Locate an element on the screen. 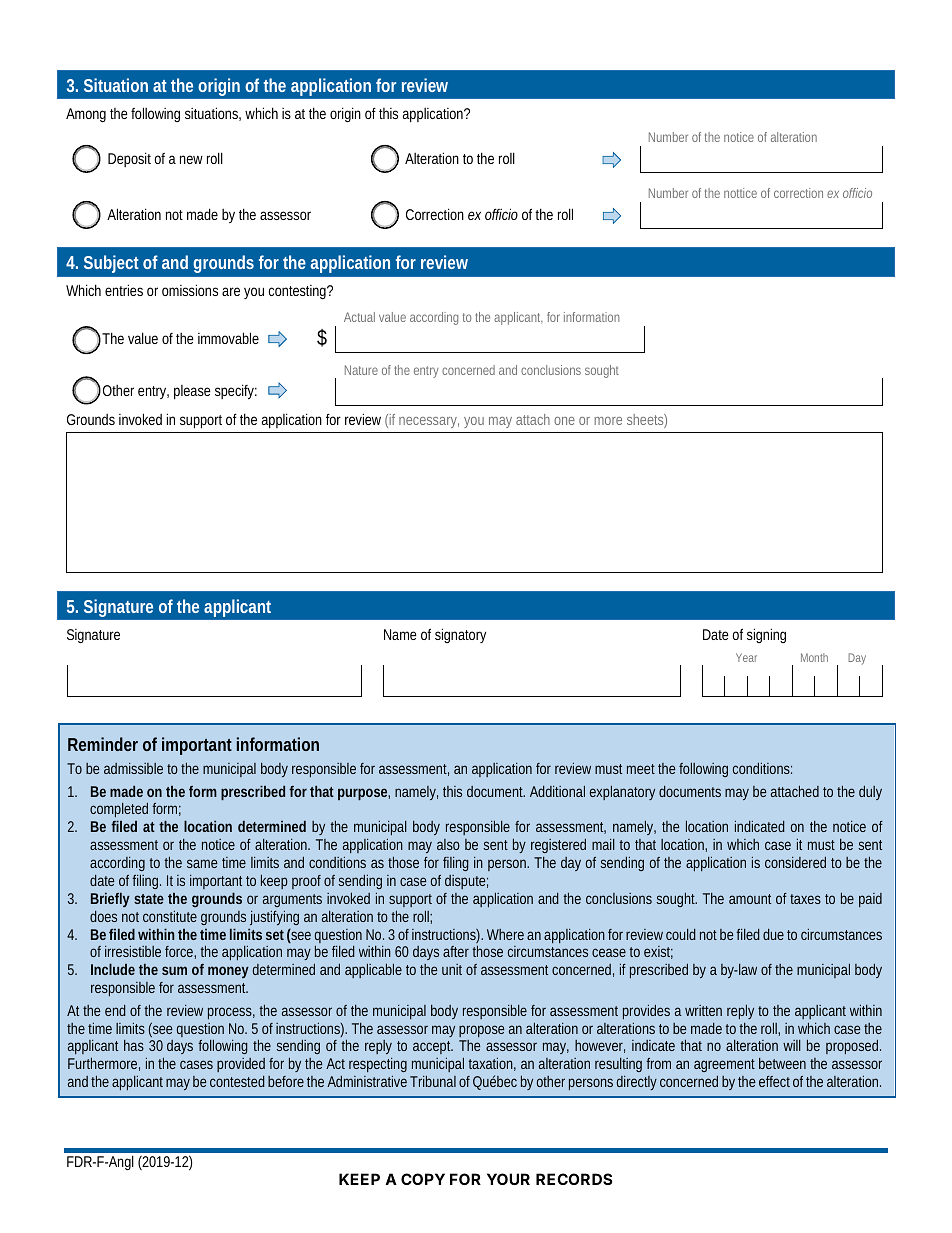 The height and width of the screenshot is (1233, 952). Deposit is located at coordinates (129, 159).
